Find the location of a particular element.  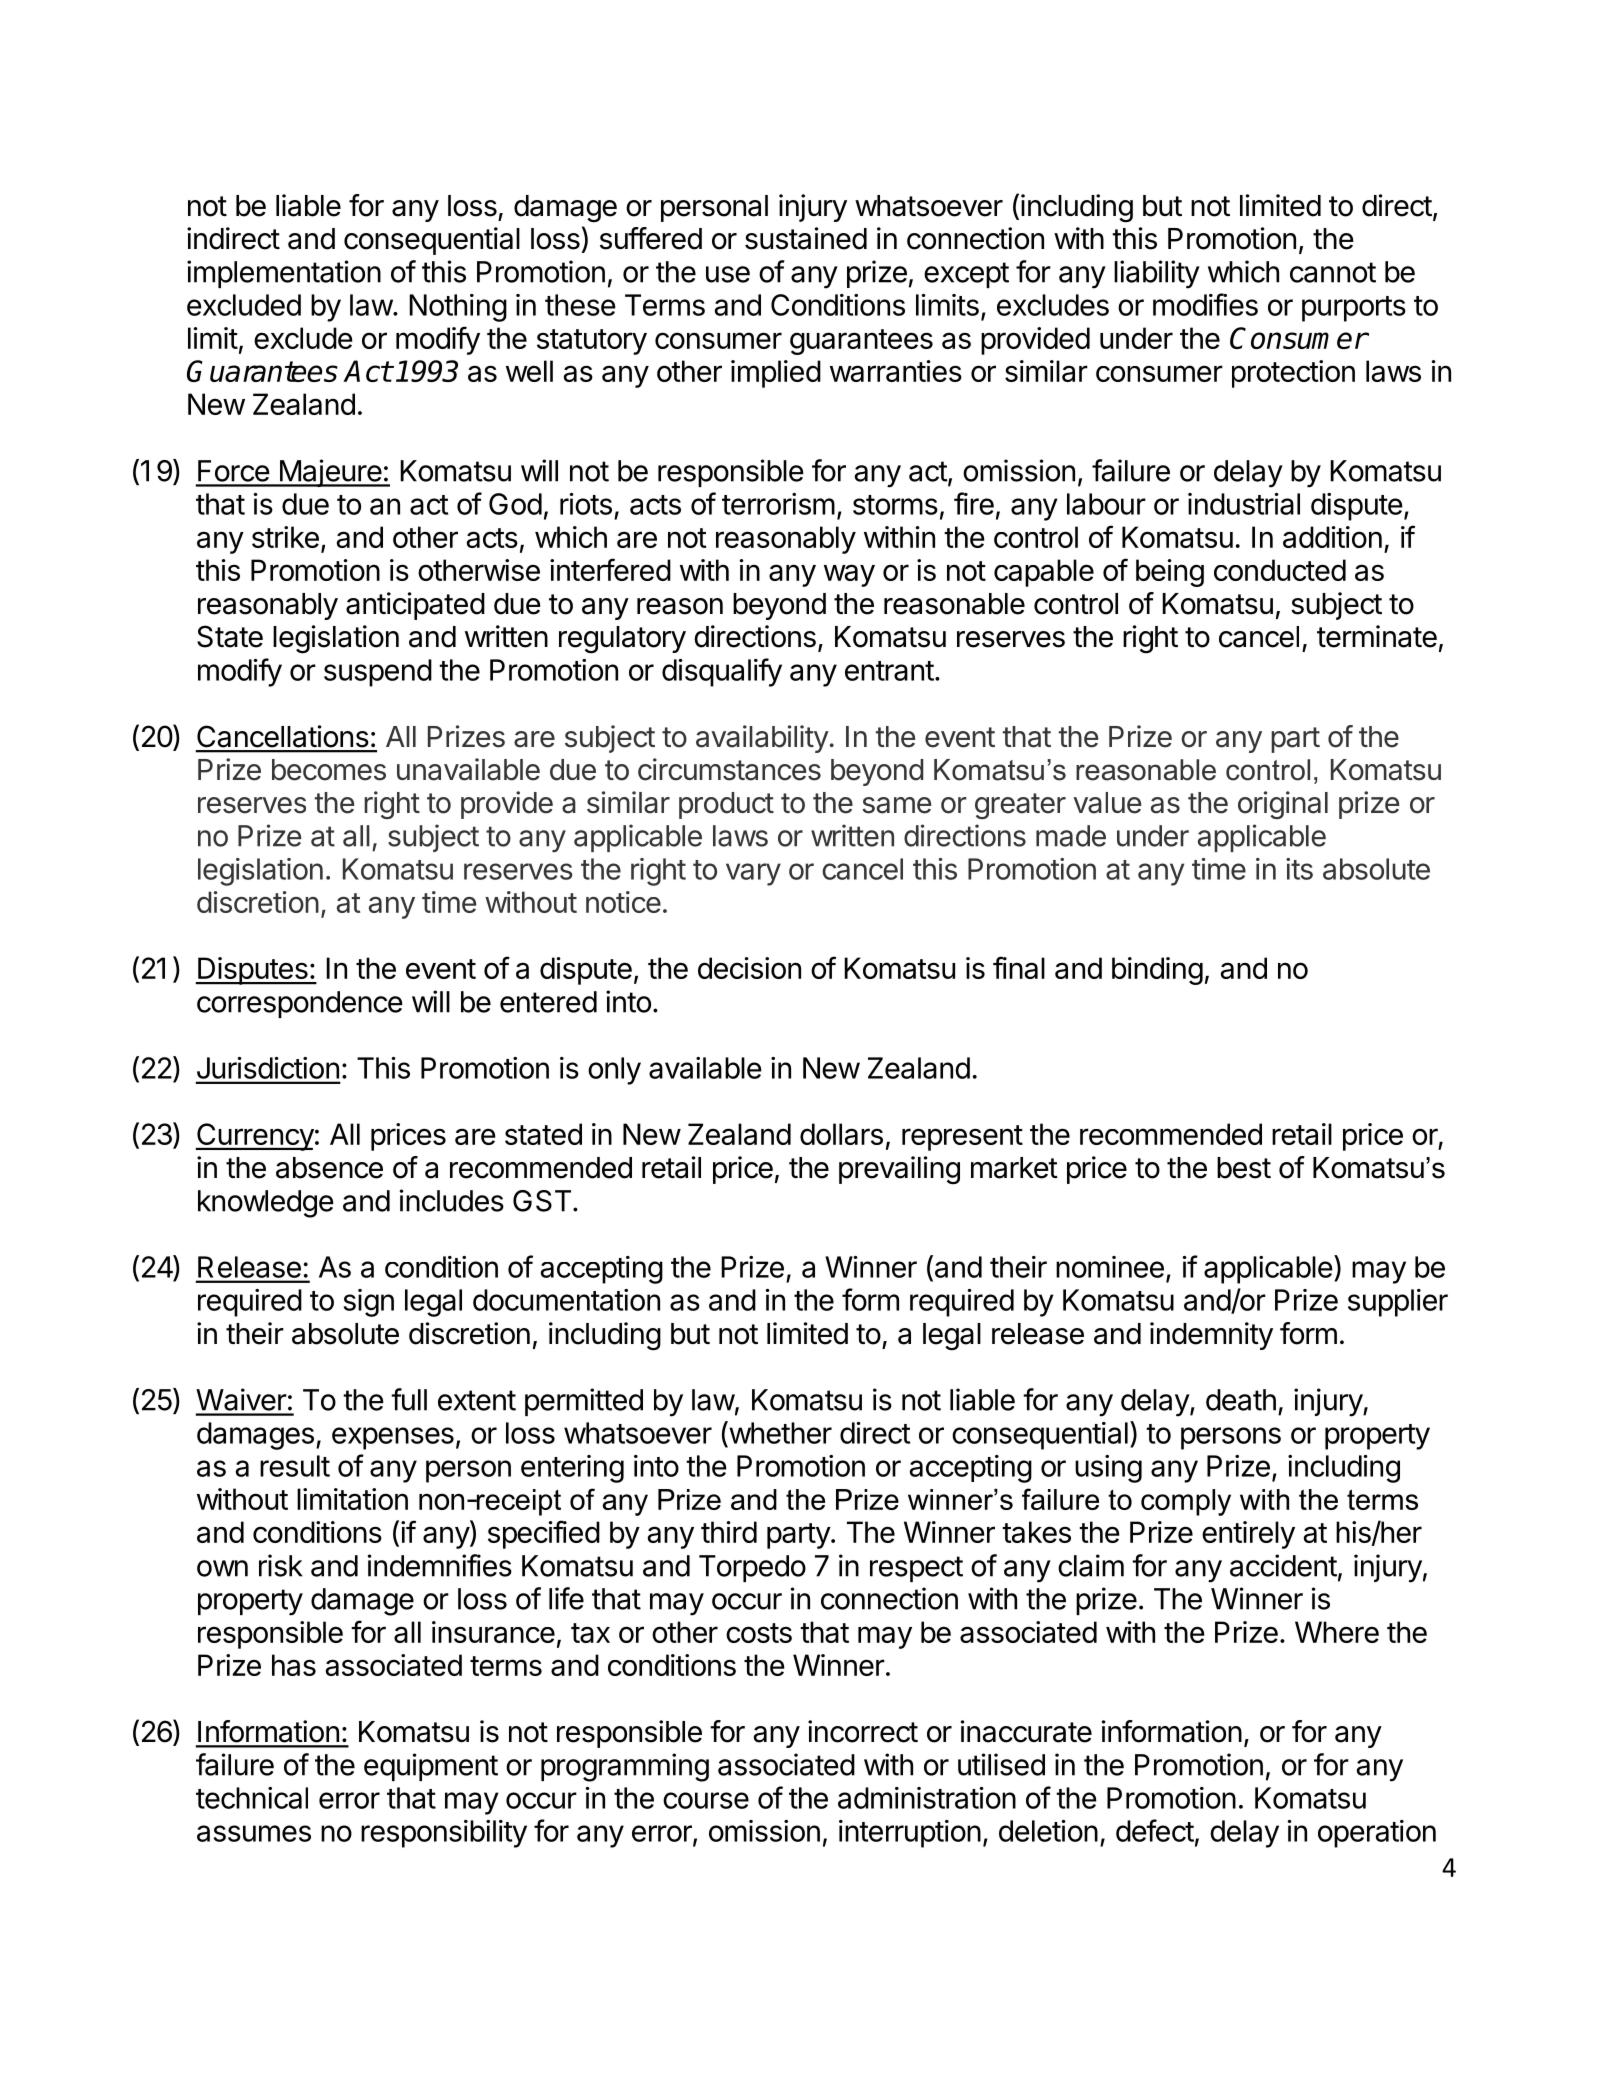

incorrect is located at coordinates (863, 1731).
